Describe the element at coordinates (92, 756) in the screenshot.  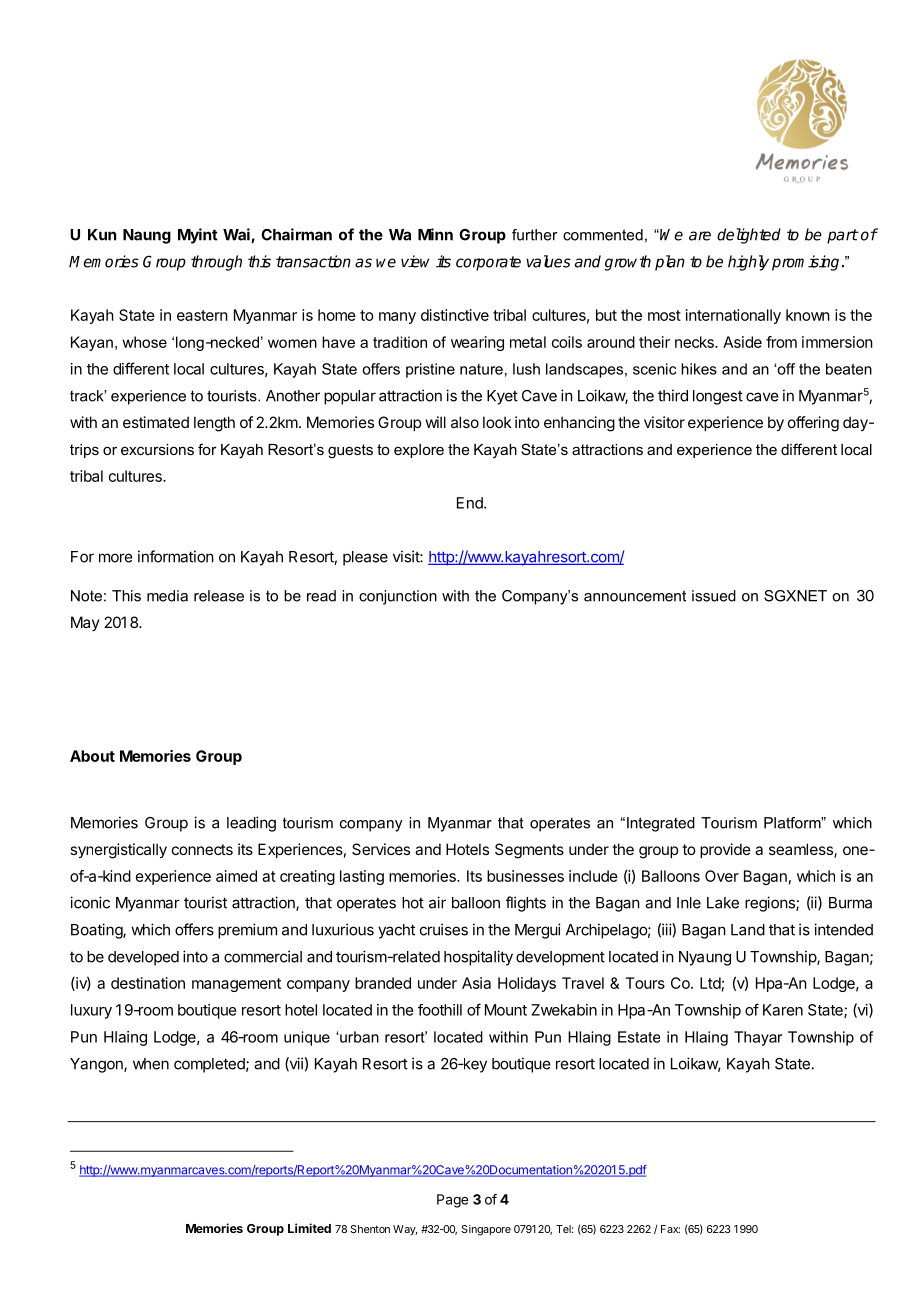
I see `About` at that location.
